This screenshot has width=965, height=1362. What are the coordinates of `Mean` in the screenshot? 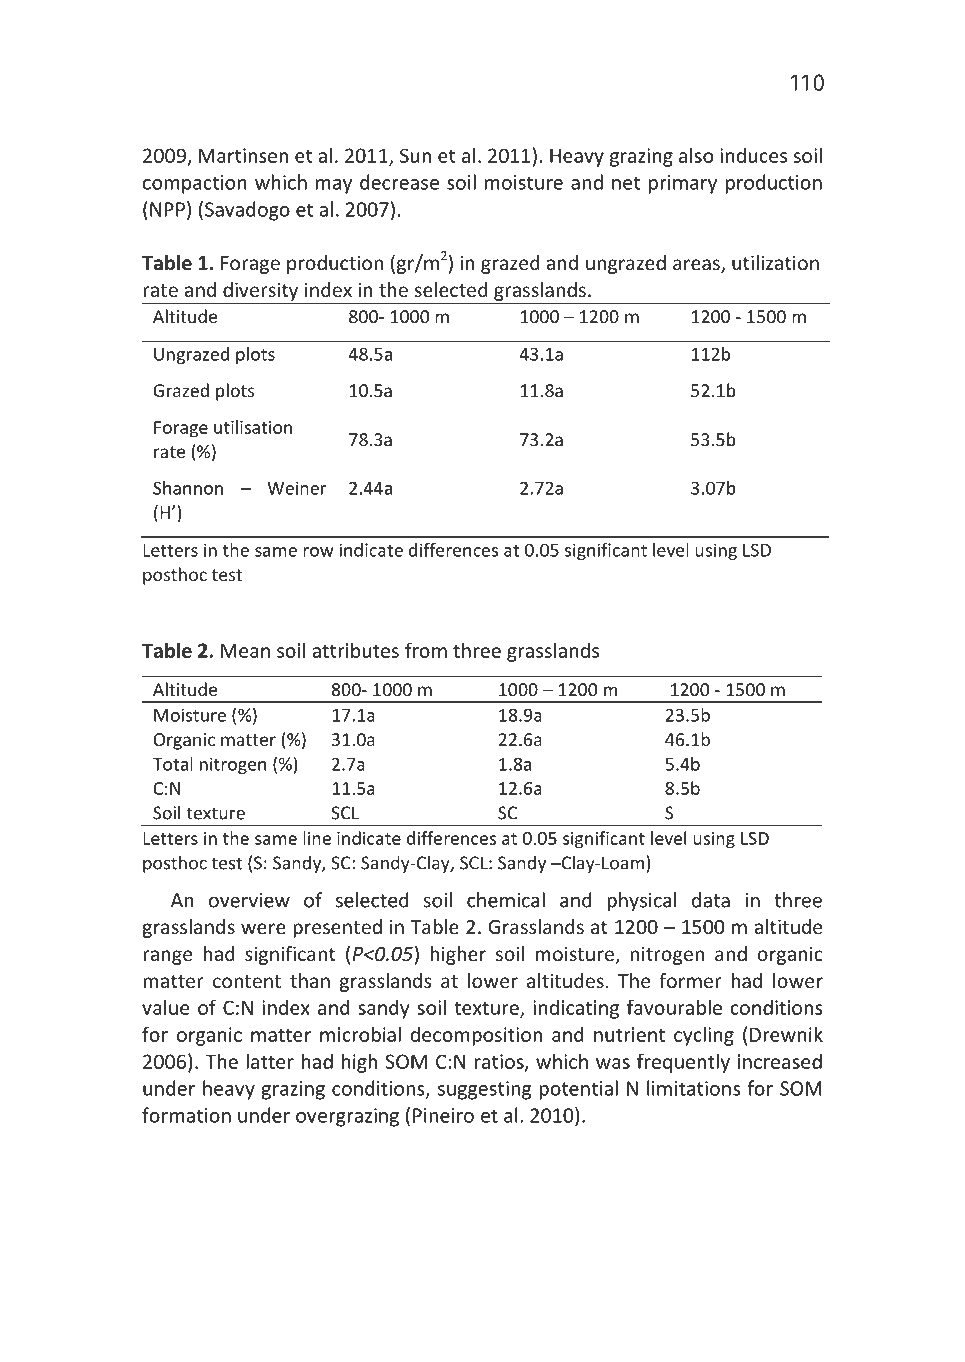 It's located at (245, 650).
